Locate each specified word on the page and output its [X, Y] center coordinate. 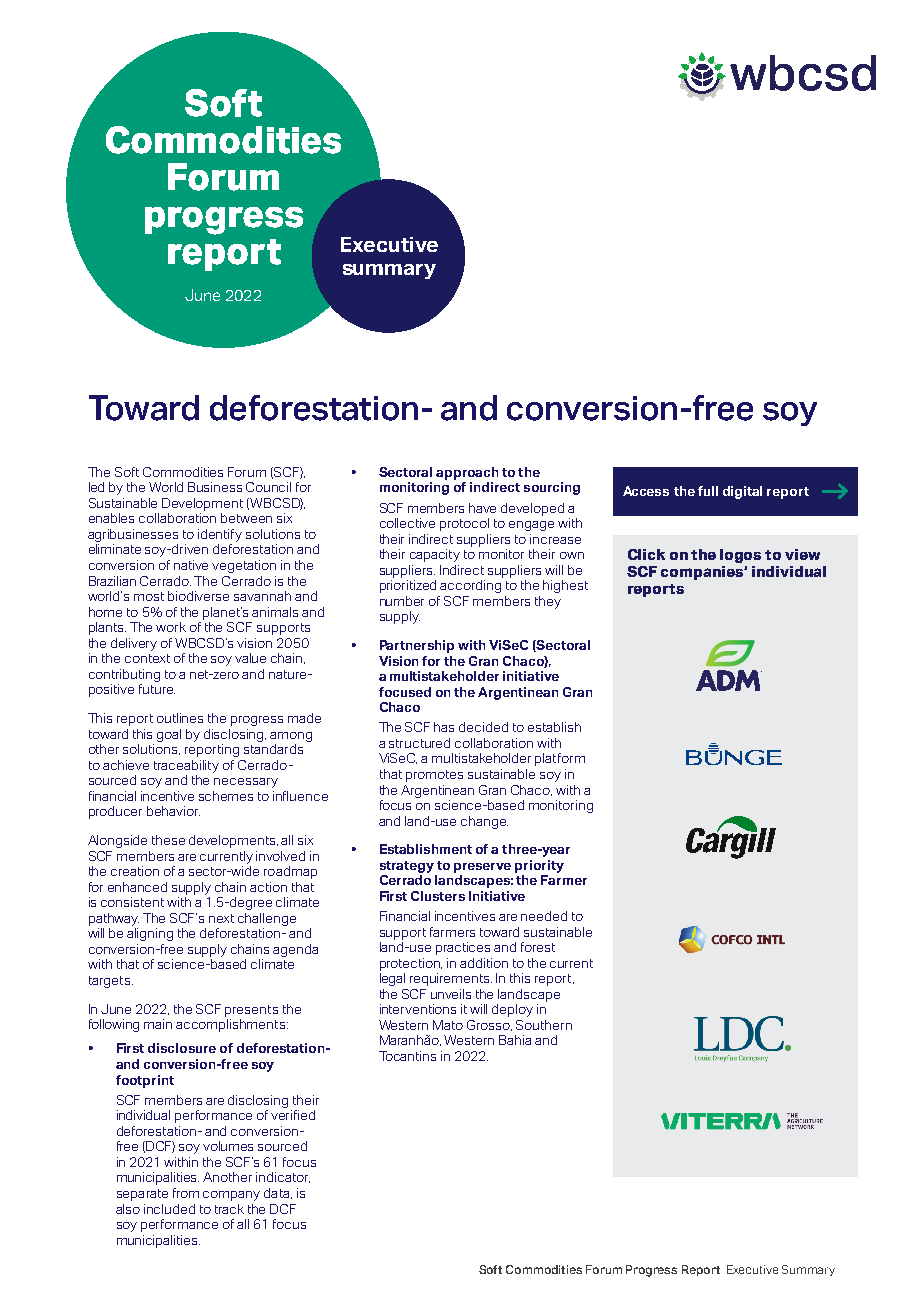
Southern [544, 1025]
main [158, 1024]
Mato [448, 1025]
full [708, 491]
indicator [283, 1177]
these [168, 840]
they [548, 602]
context [147, 658]
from [186, 1193]
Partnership [417, 646]
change [484, 822]
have [482, 508]
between [246, 518]
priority [539, 866]
